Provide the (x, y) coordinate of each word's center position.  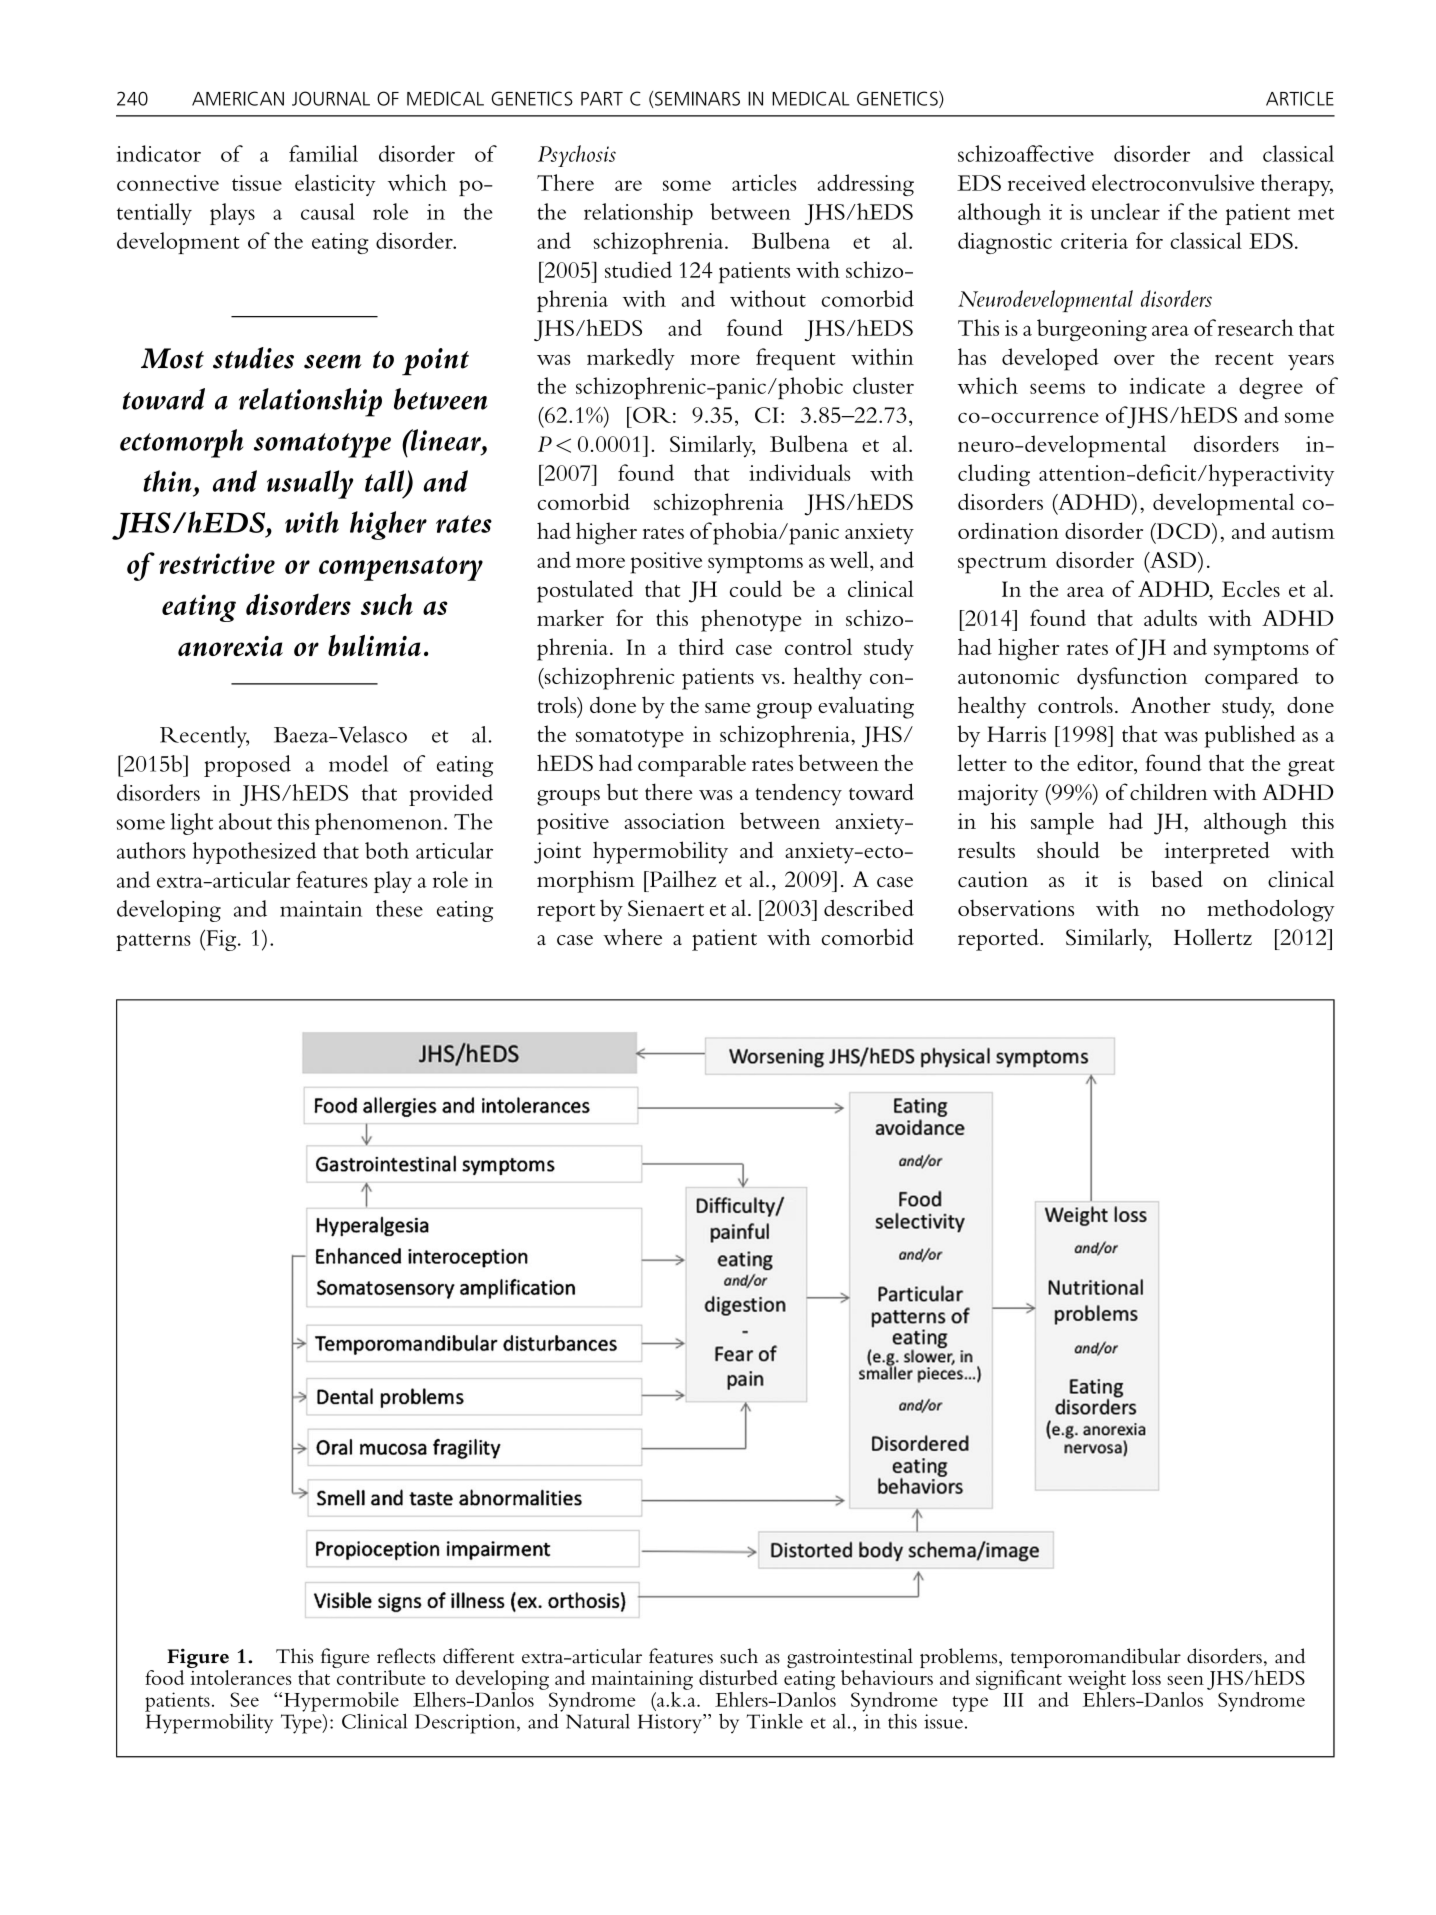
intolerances (241, 1677)
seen (1185, 1680)
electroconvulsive (1173, 182)
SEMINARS (697, 98)
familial (323, 153)
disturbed (738, 1677)
